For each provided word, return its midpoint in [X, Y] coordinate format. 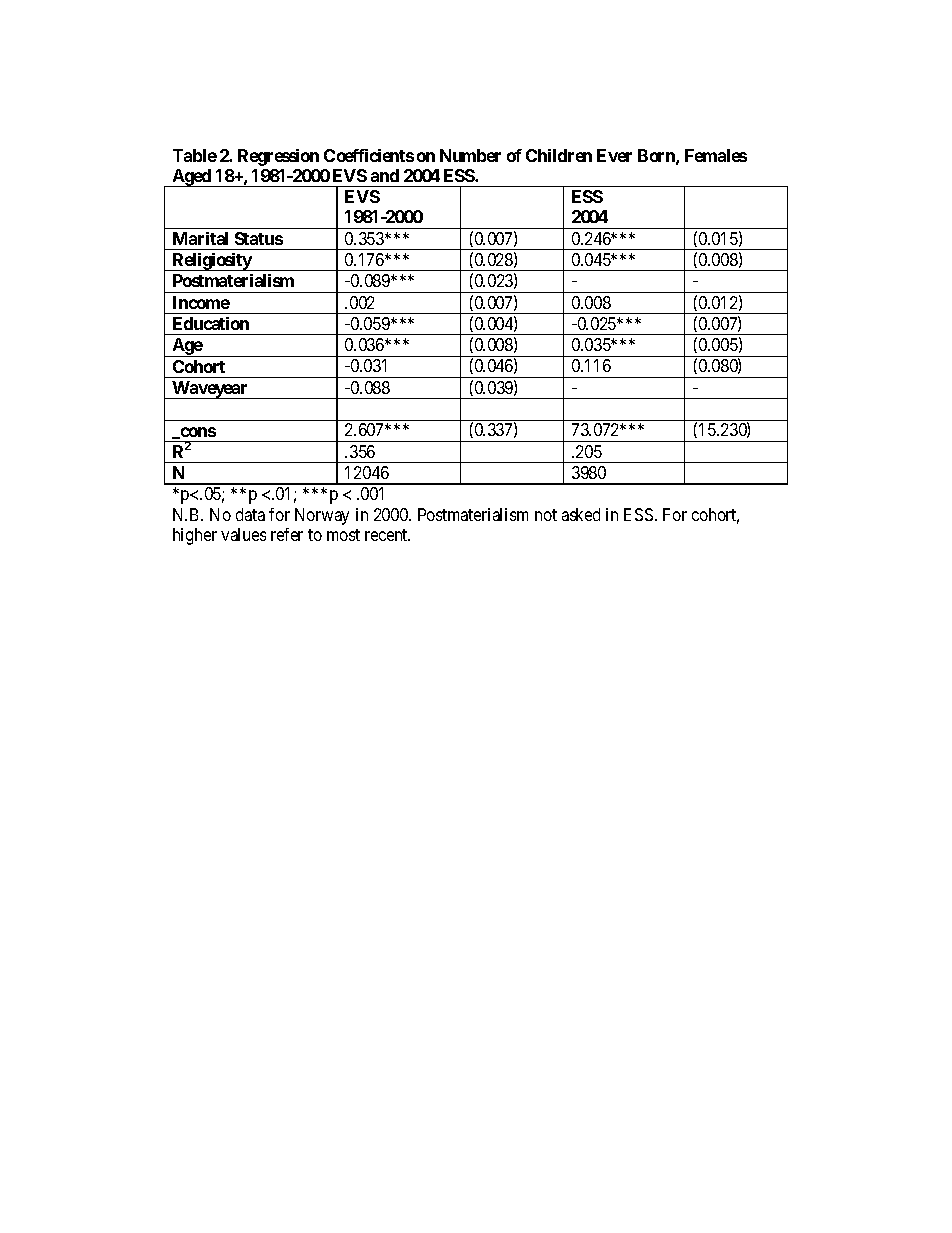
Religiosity [211, 262]
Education [211, 323]
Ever [614, 155]
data [250, 514]
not [546, 515]
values [243, 534]
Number [470, 155]
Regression [278, 157]
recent [387, 535]
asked [581, 514]
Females [716, 155]
